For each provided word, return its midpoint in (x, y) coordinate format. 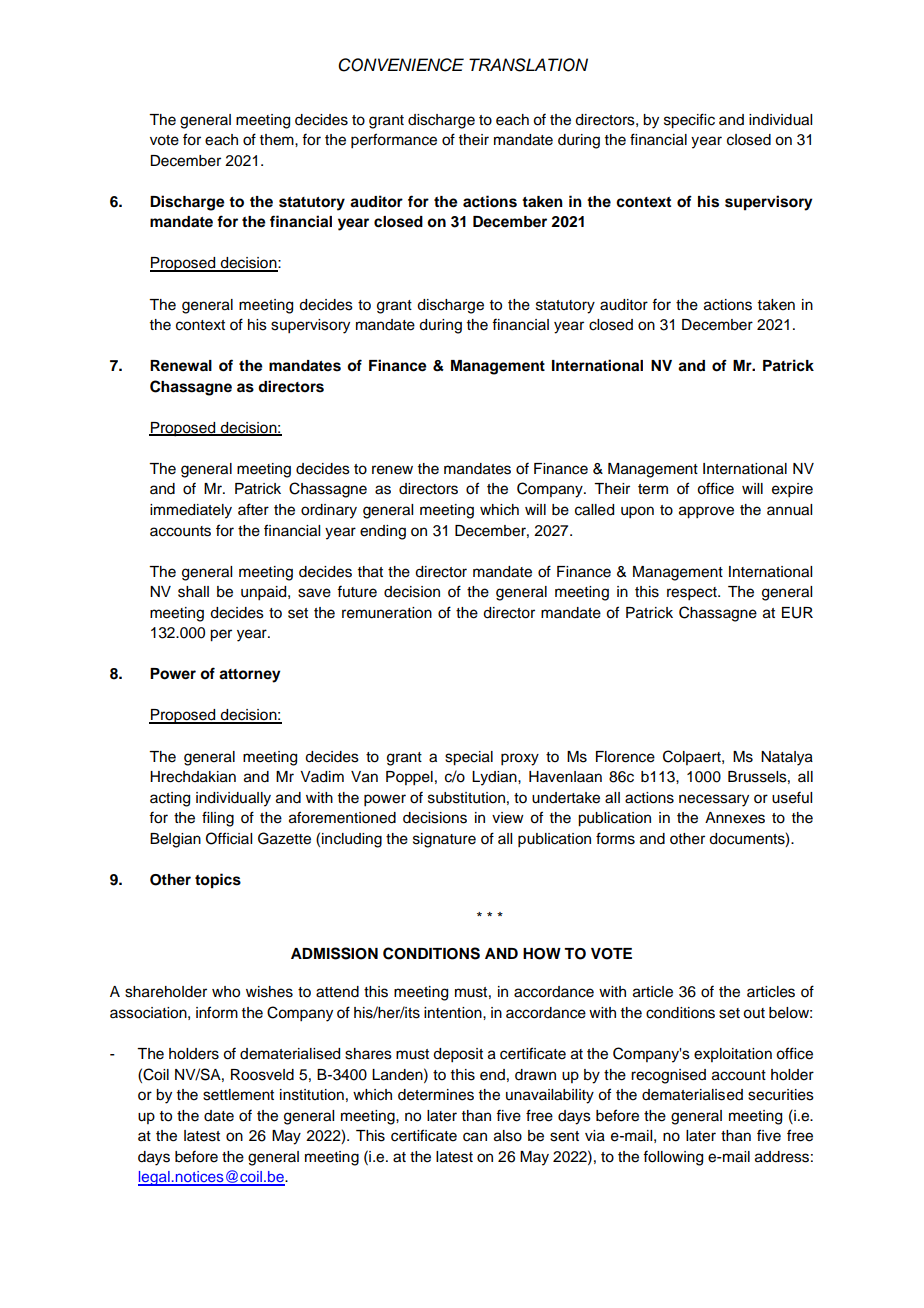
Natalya (787, 758)
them (278, 140)
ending (383, 532)
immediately (191, 511)
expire (792, 490)
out (754, 1013)
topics (218, 881)
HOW (542, 954)
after (253, 509)
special (469, 758)
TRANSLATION (528, 65)
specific (689, 121)
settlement (238, 1095)
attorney (250, 676)
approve (706, 512)
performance (394, 141)
